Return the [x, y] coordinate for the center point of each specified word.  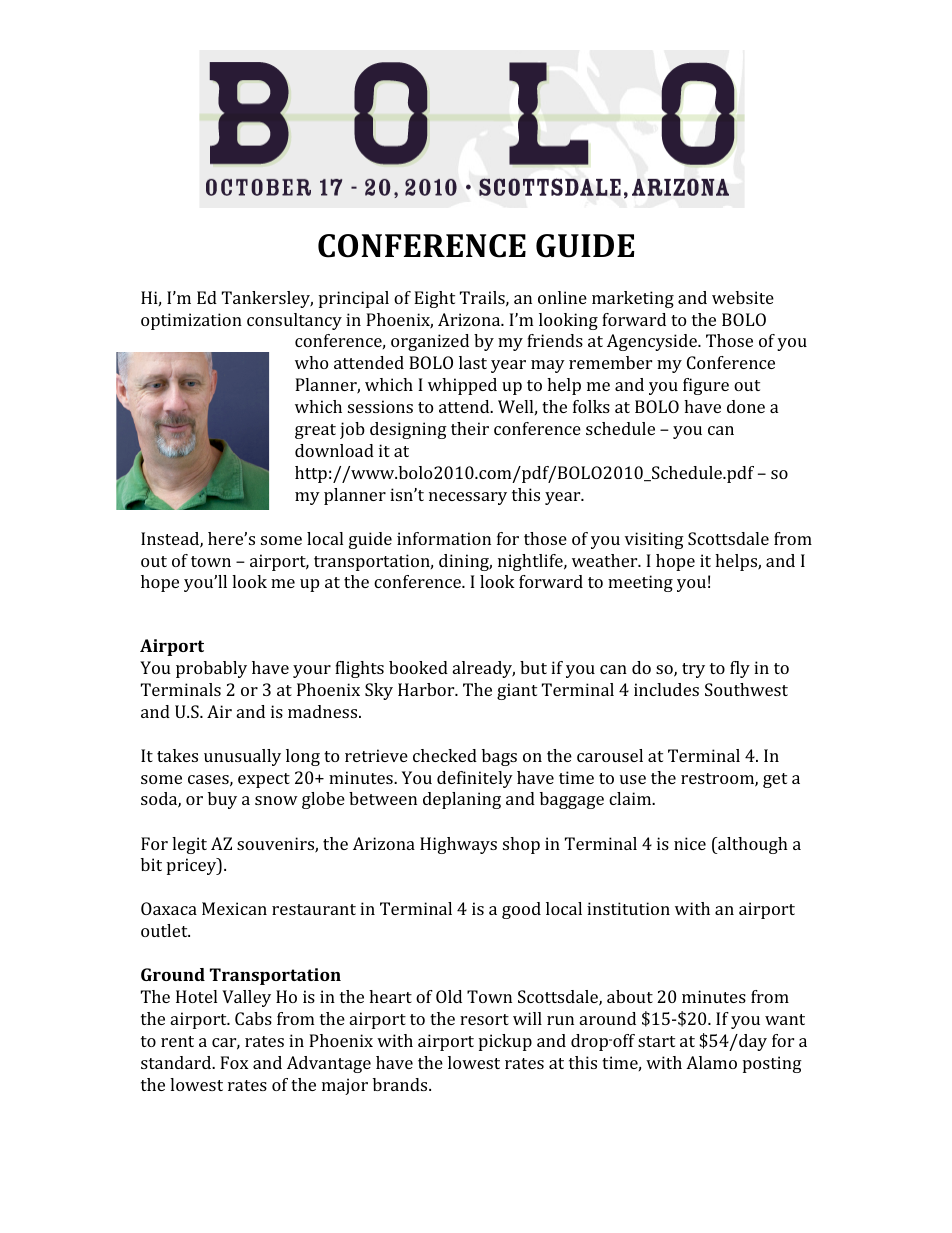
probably [211, 669]
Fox [234, 1062]
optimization [191, 321]
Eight [434, 299]
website [743, 297]
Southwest [746, 689]
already [484, 669]
